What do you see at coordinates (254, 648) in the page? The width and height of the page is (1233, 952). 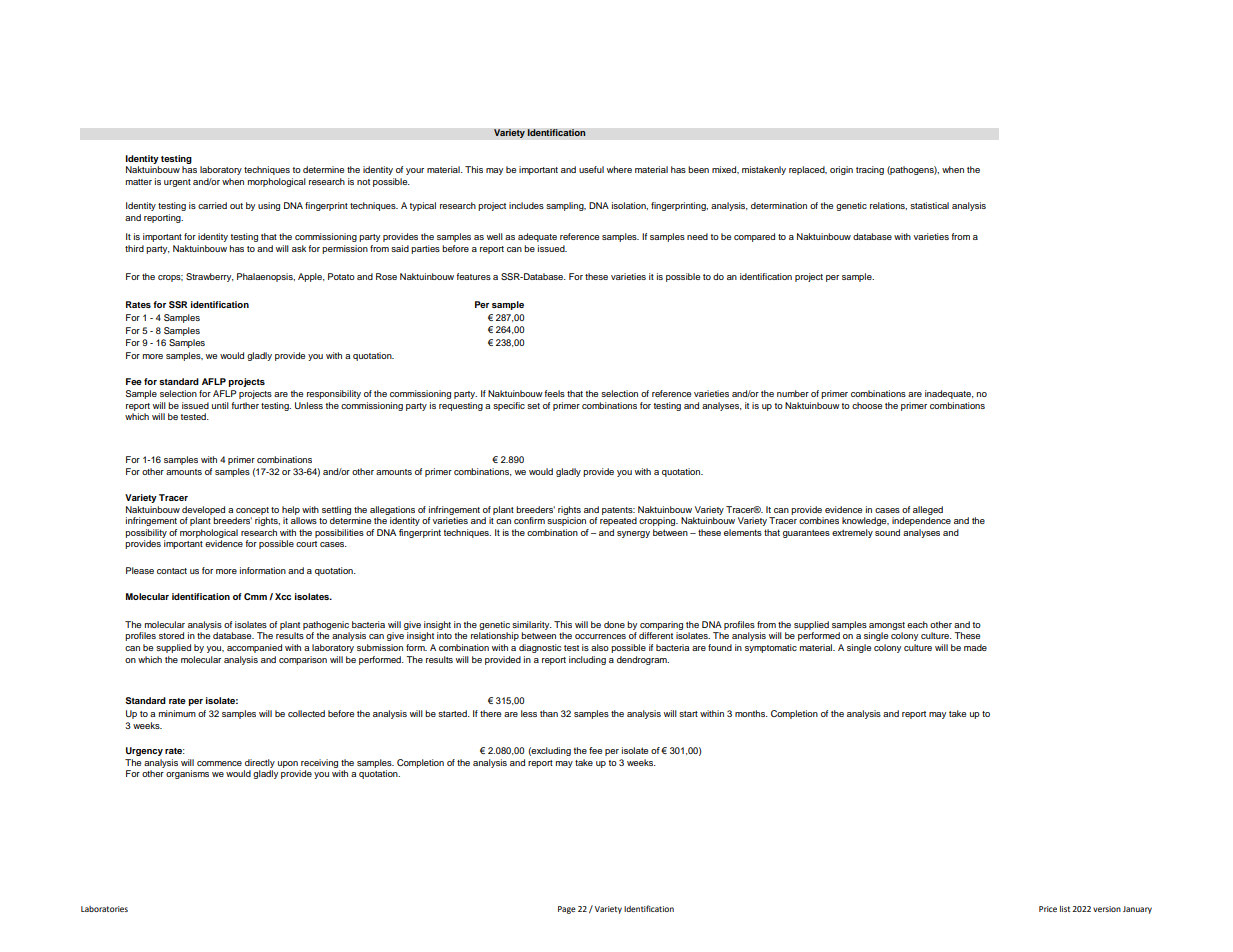 I see `accompanied` at bounding box center [254, 648].
